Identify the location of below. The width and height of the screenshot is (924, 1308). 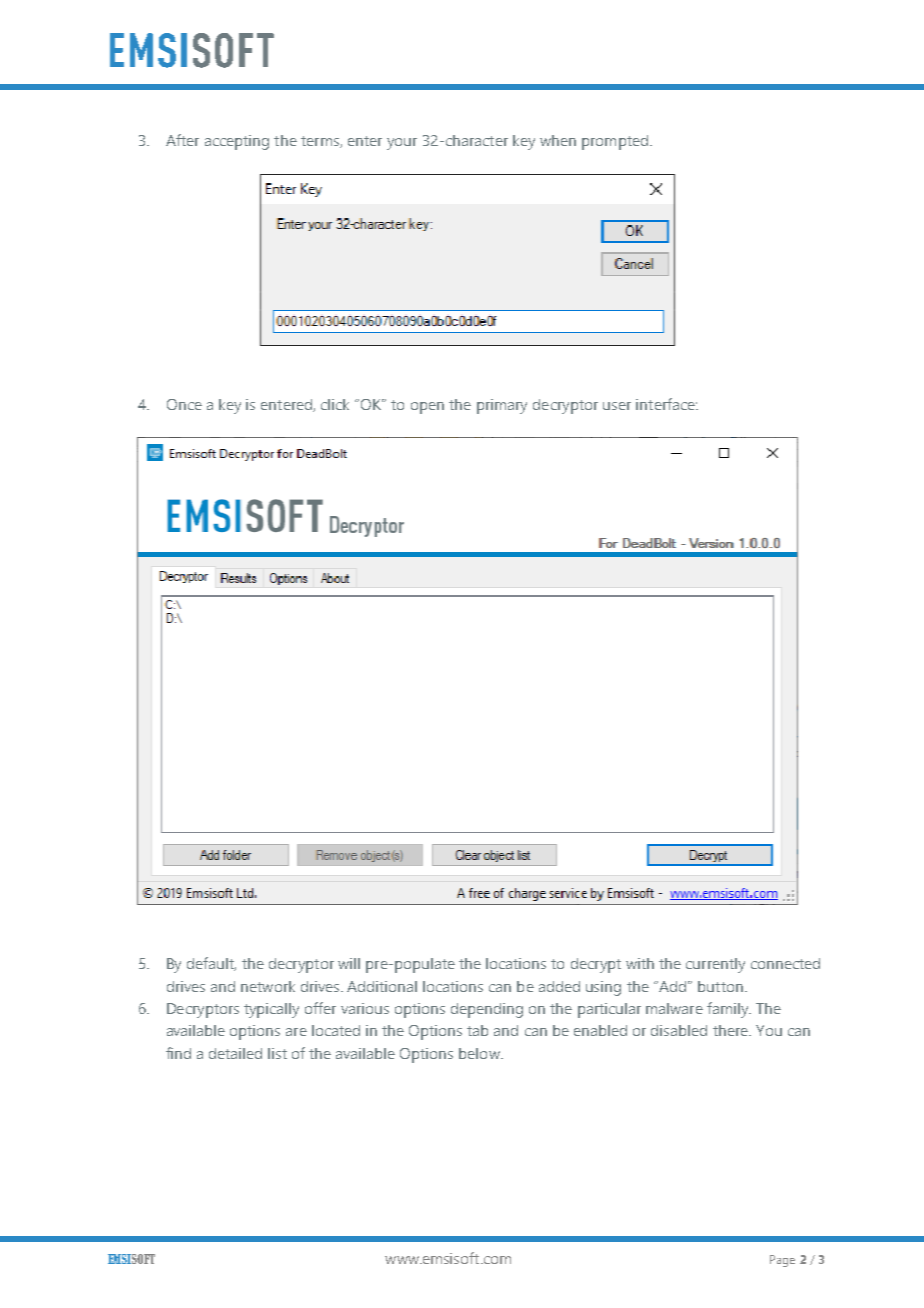
(480, 1053).
